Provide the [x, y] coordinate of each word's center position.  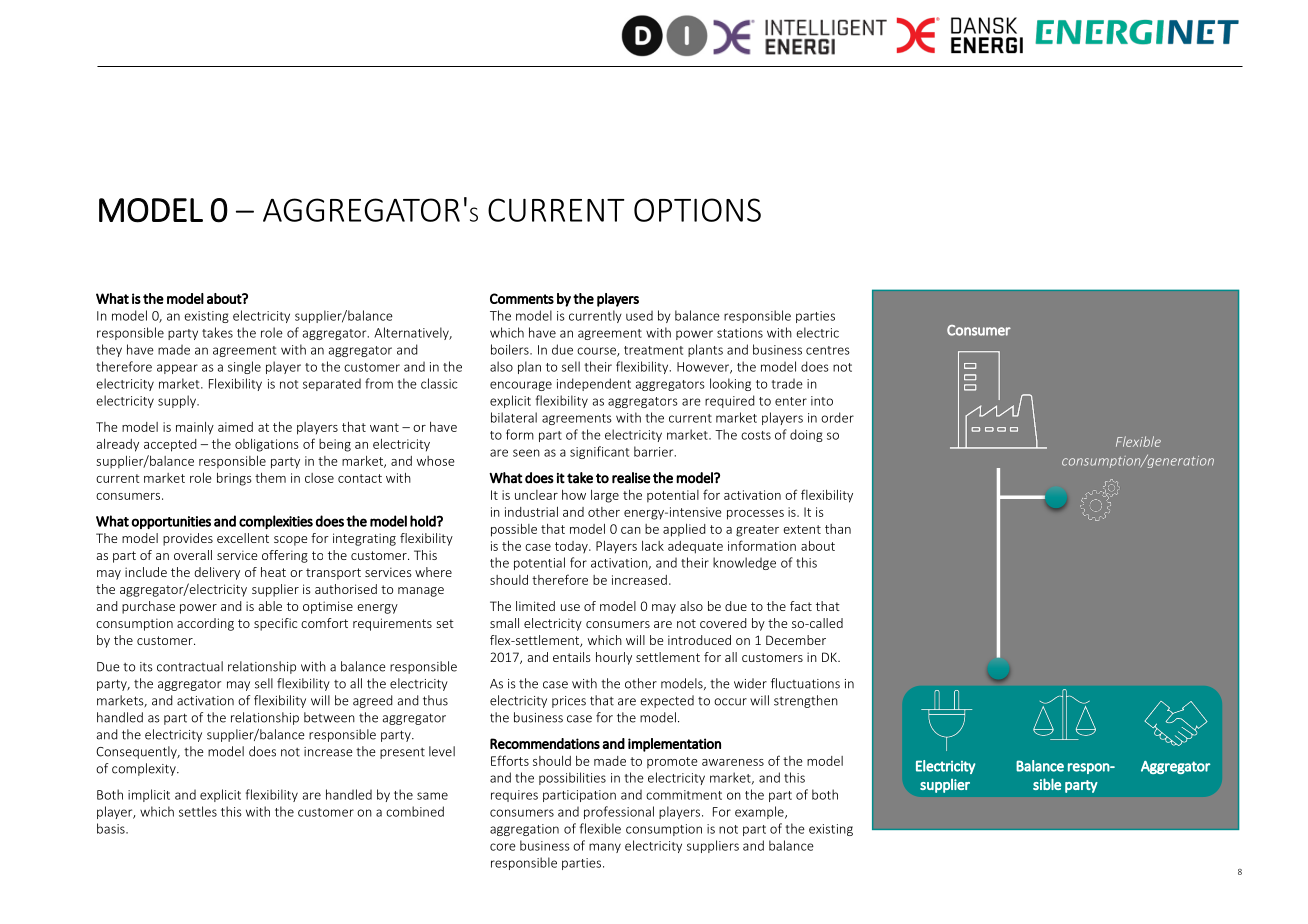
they [109, 350]
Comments [522, 298]
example [760, 812]
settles [198, 811]
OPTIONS [697, 210]
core [503, 847]
